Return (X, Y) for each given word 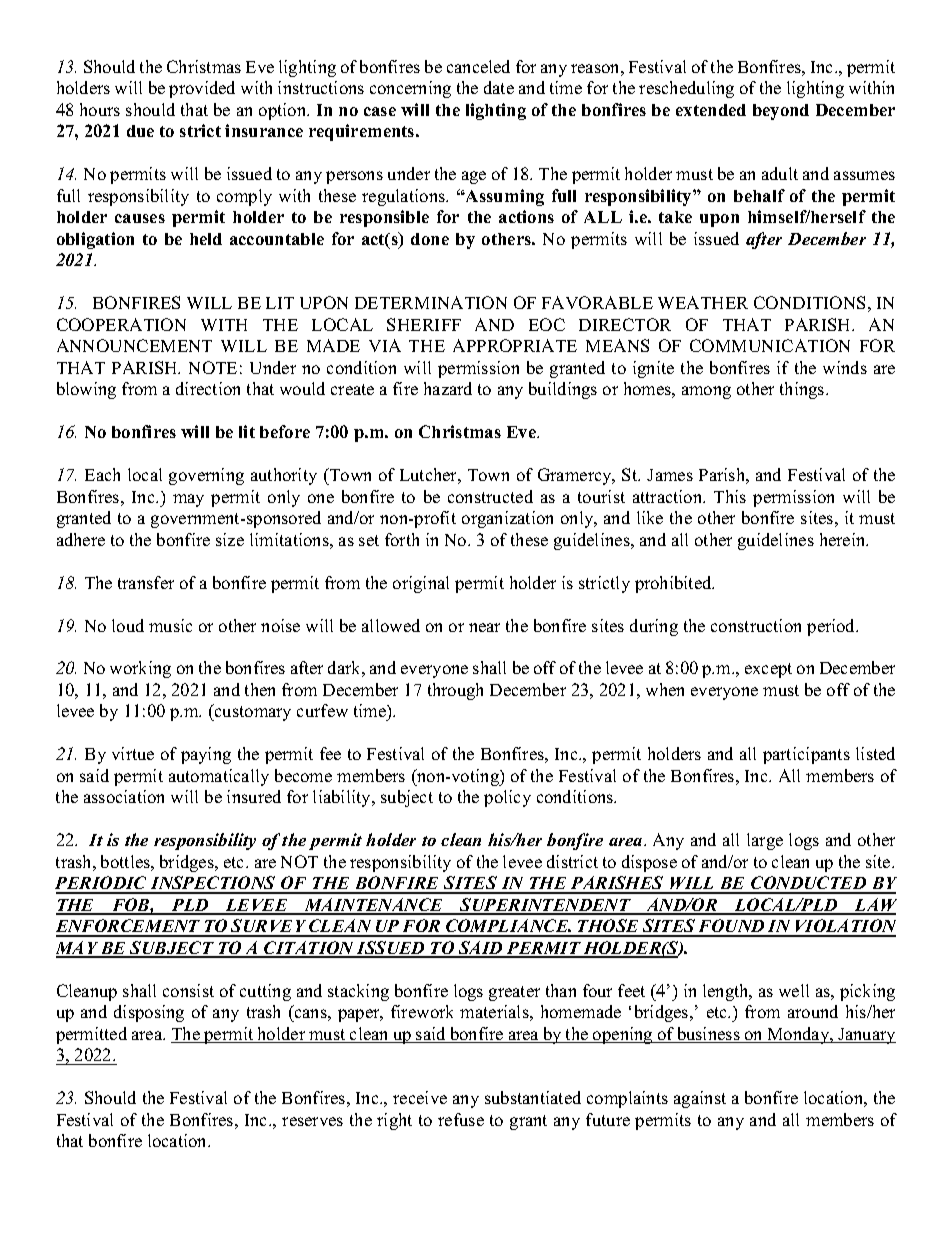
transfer (146, 582)
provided (202, 89)
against (700, 1099)
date (499, 87)
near (484, 627)
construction (756, 625)
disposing (149, 1013)
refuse (461, 1119)
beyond (781, 112)
